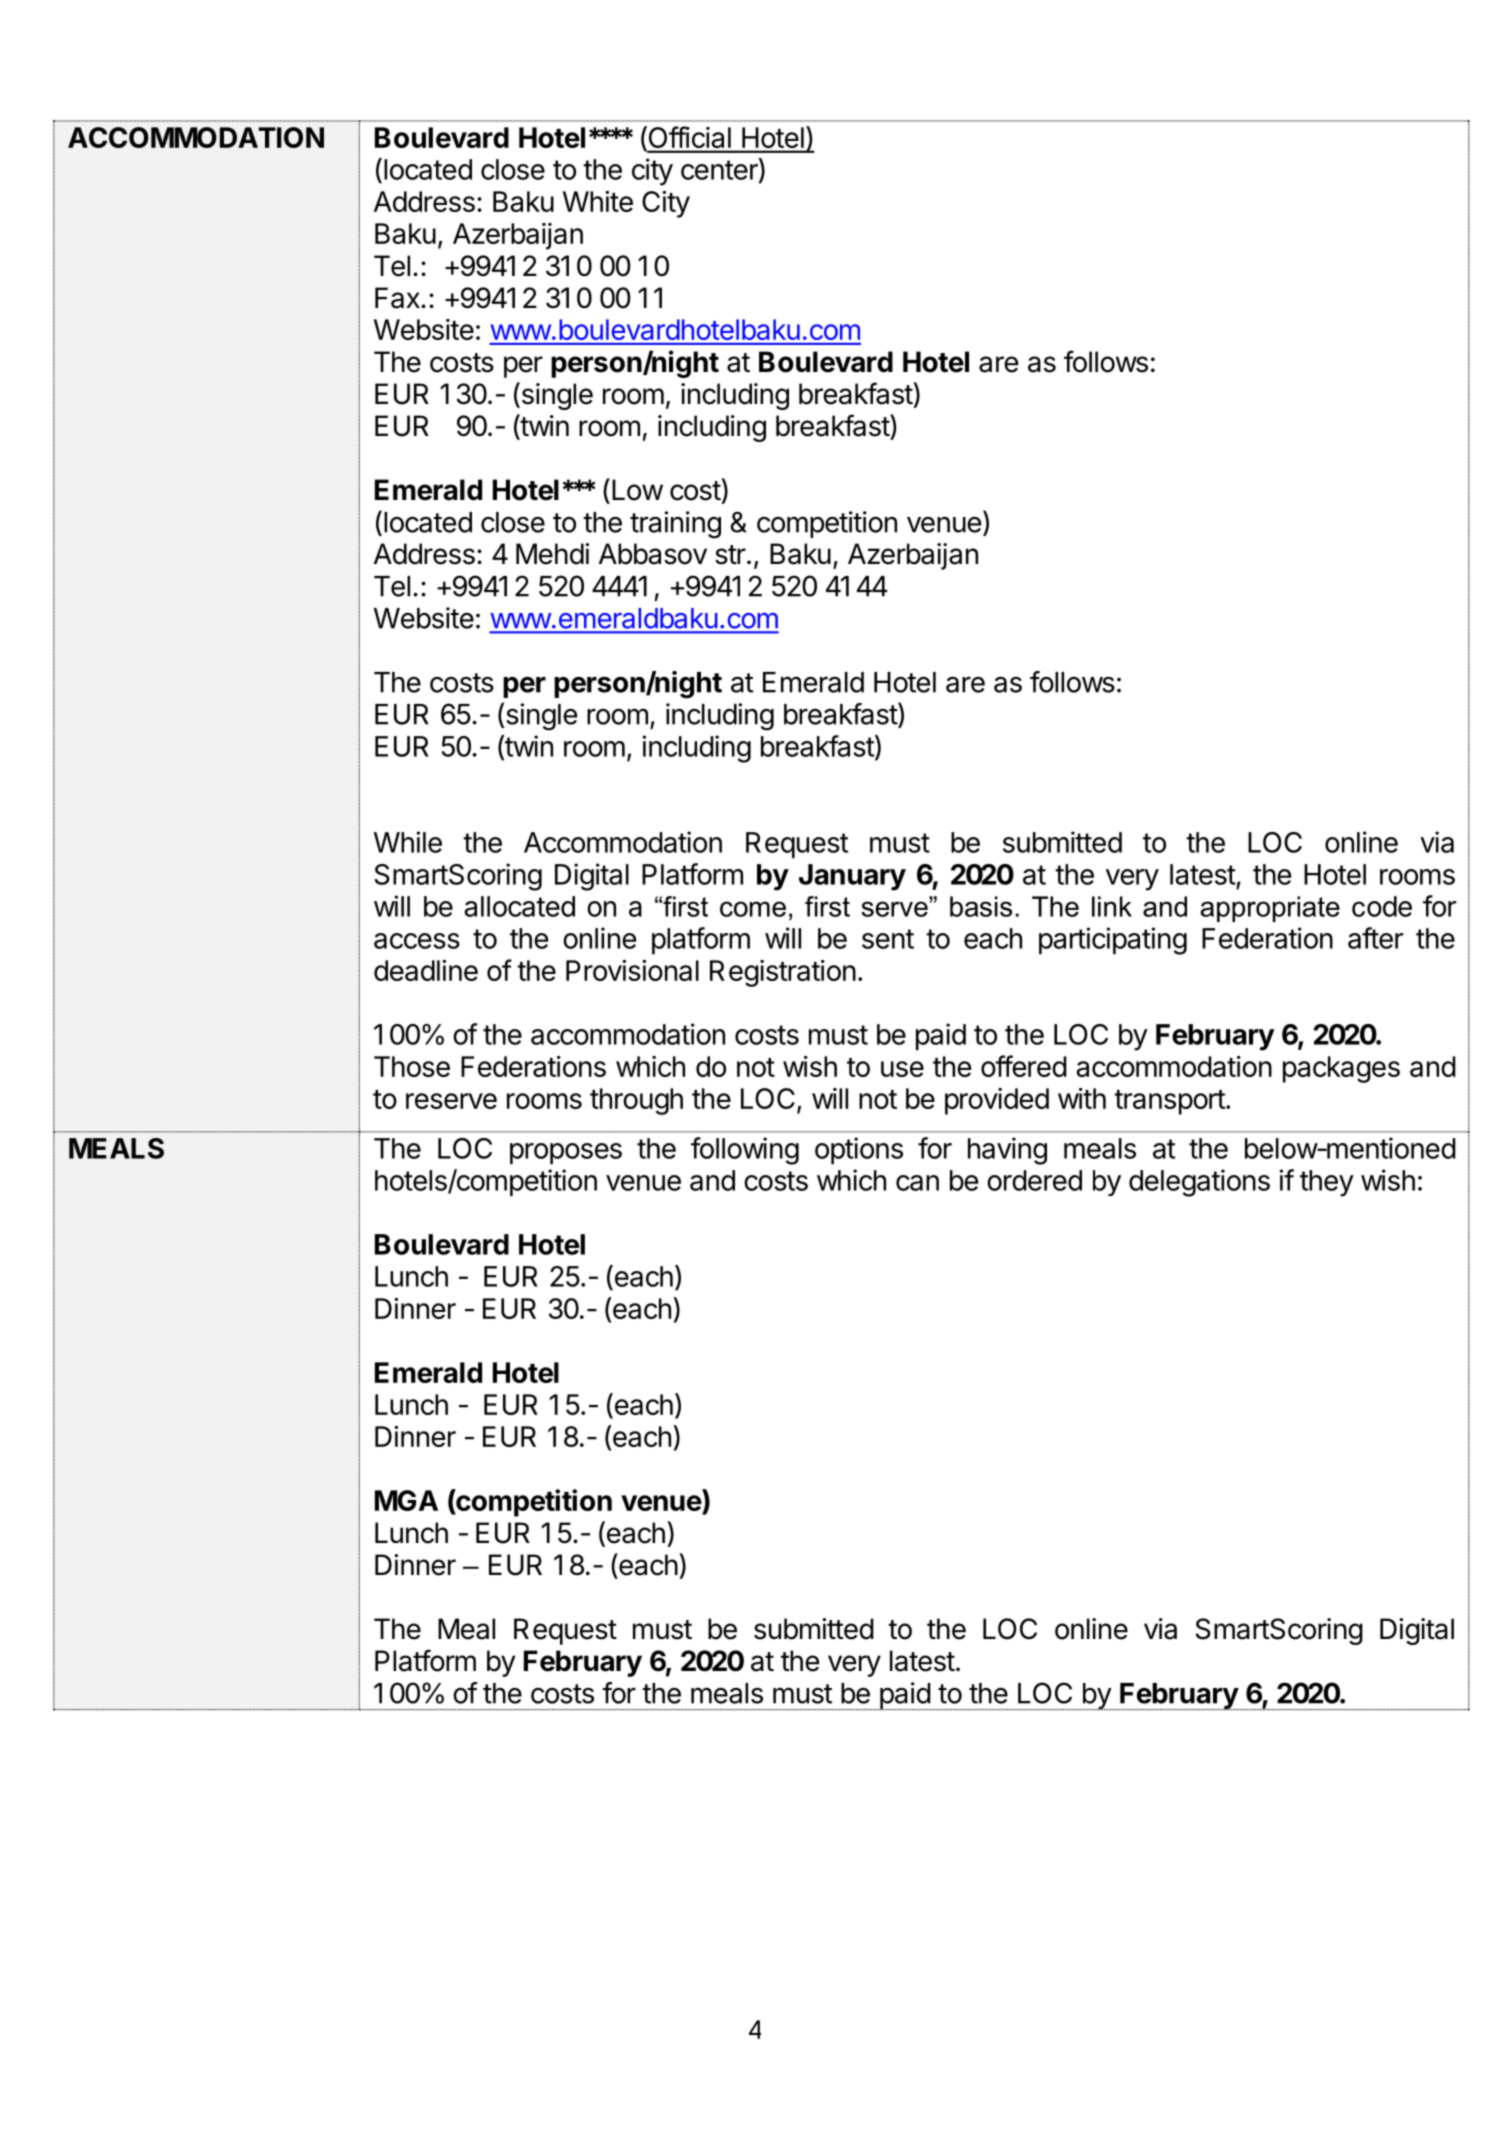 Image resolution: width=1508 pixels, height=2132 pixels. What do you see at coordinates (1341, 1069) in the image?
I see `packages` at bounding box center [1341, 1069].
